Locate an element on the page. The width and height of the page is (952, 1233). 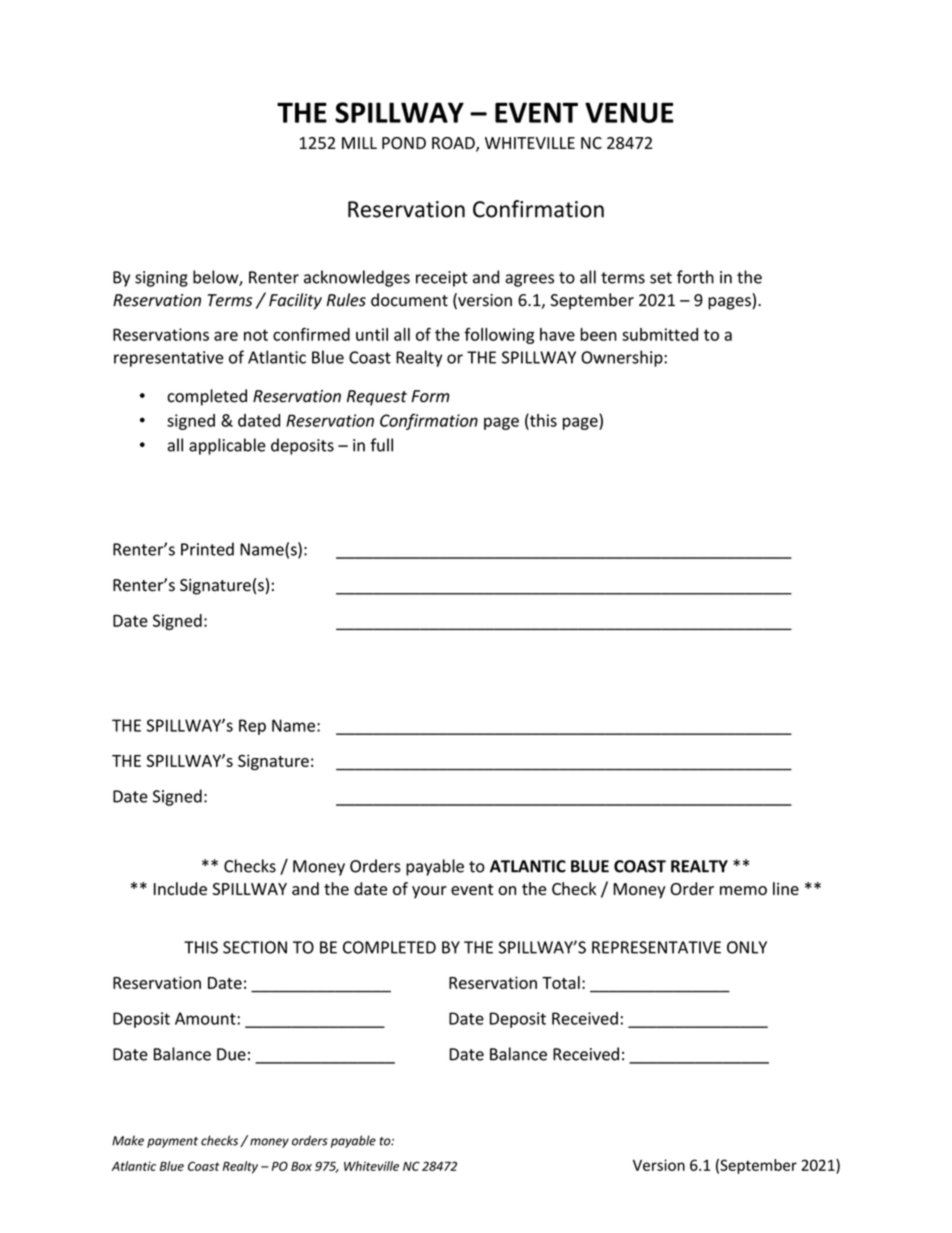
MILL is located at coordinates (359, 143).
